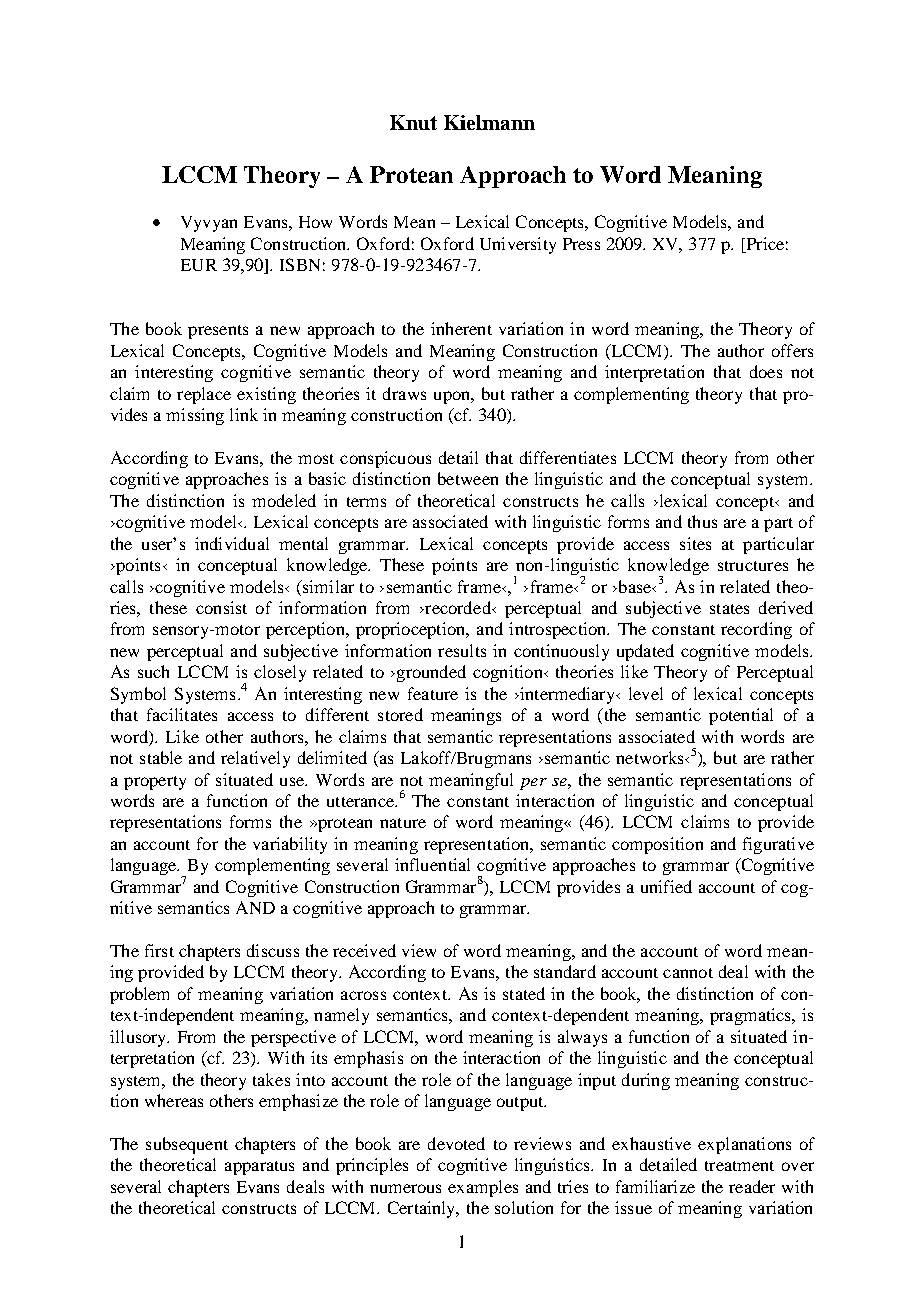  Describe the element at coordinates (483, 1188) in the page. I see `examples` at that location.
